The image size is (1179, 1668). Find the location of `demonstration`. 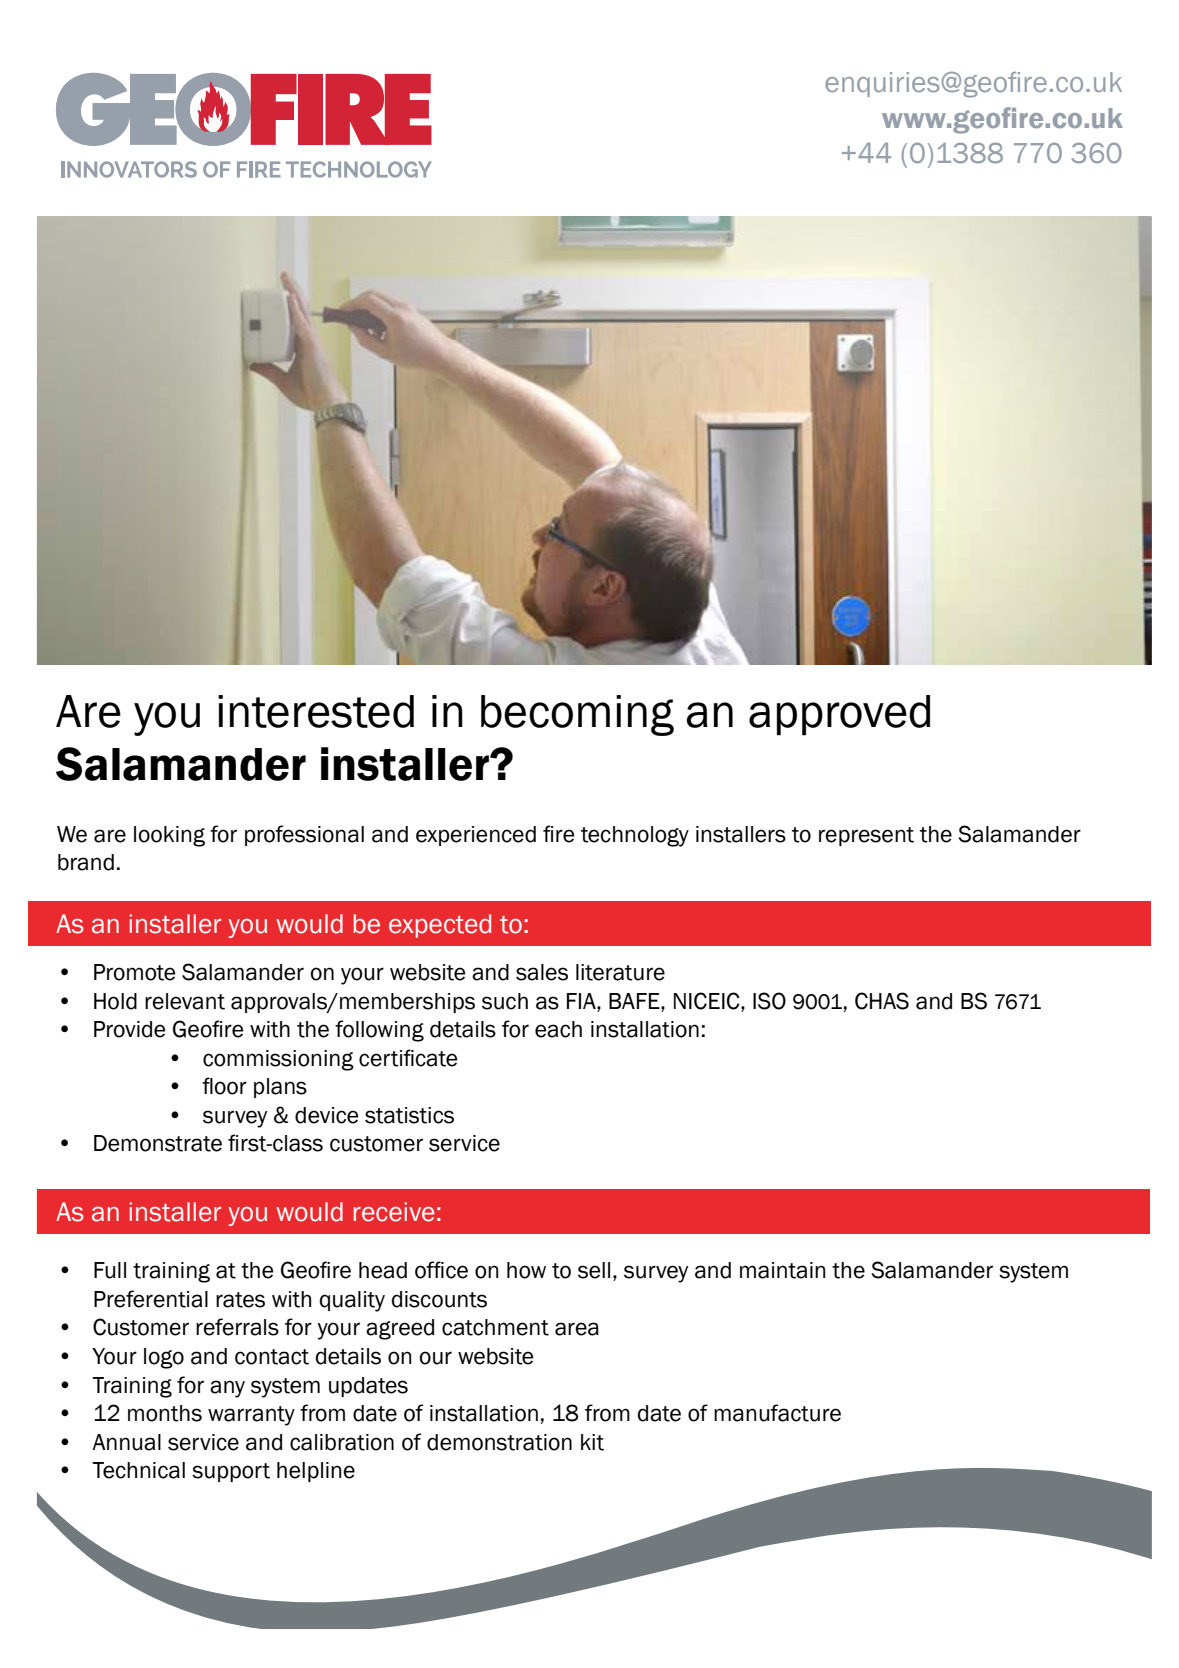

demonstration is located at coordinates (499, 1442).
